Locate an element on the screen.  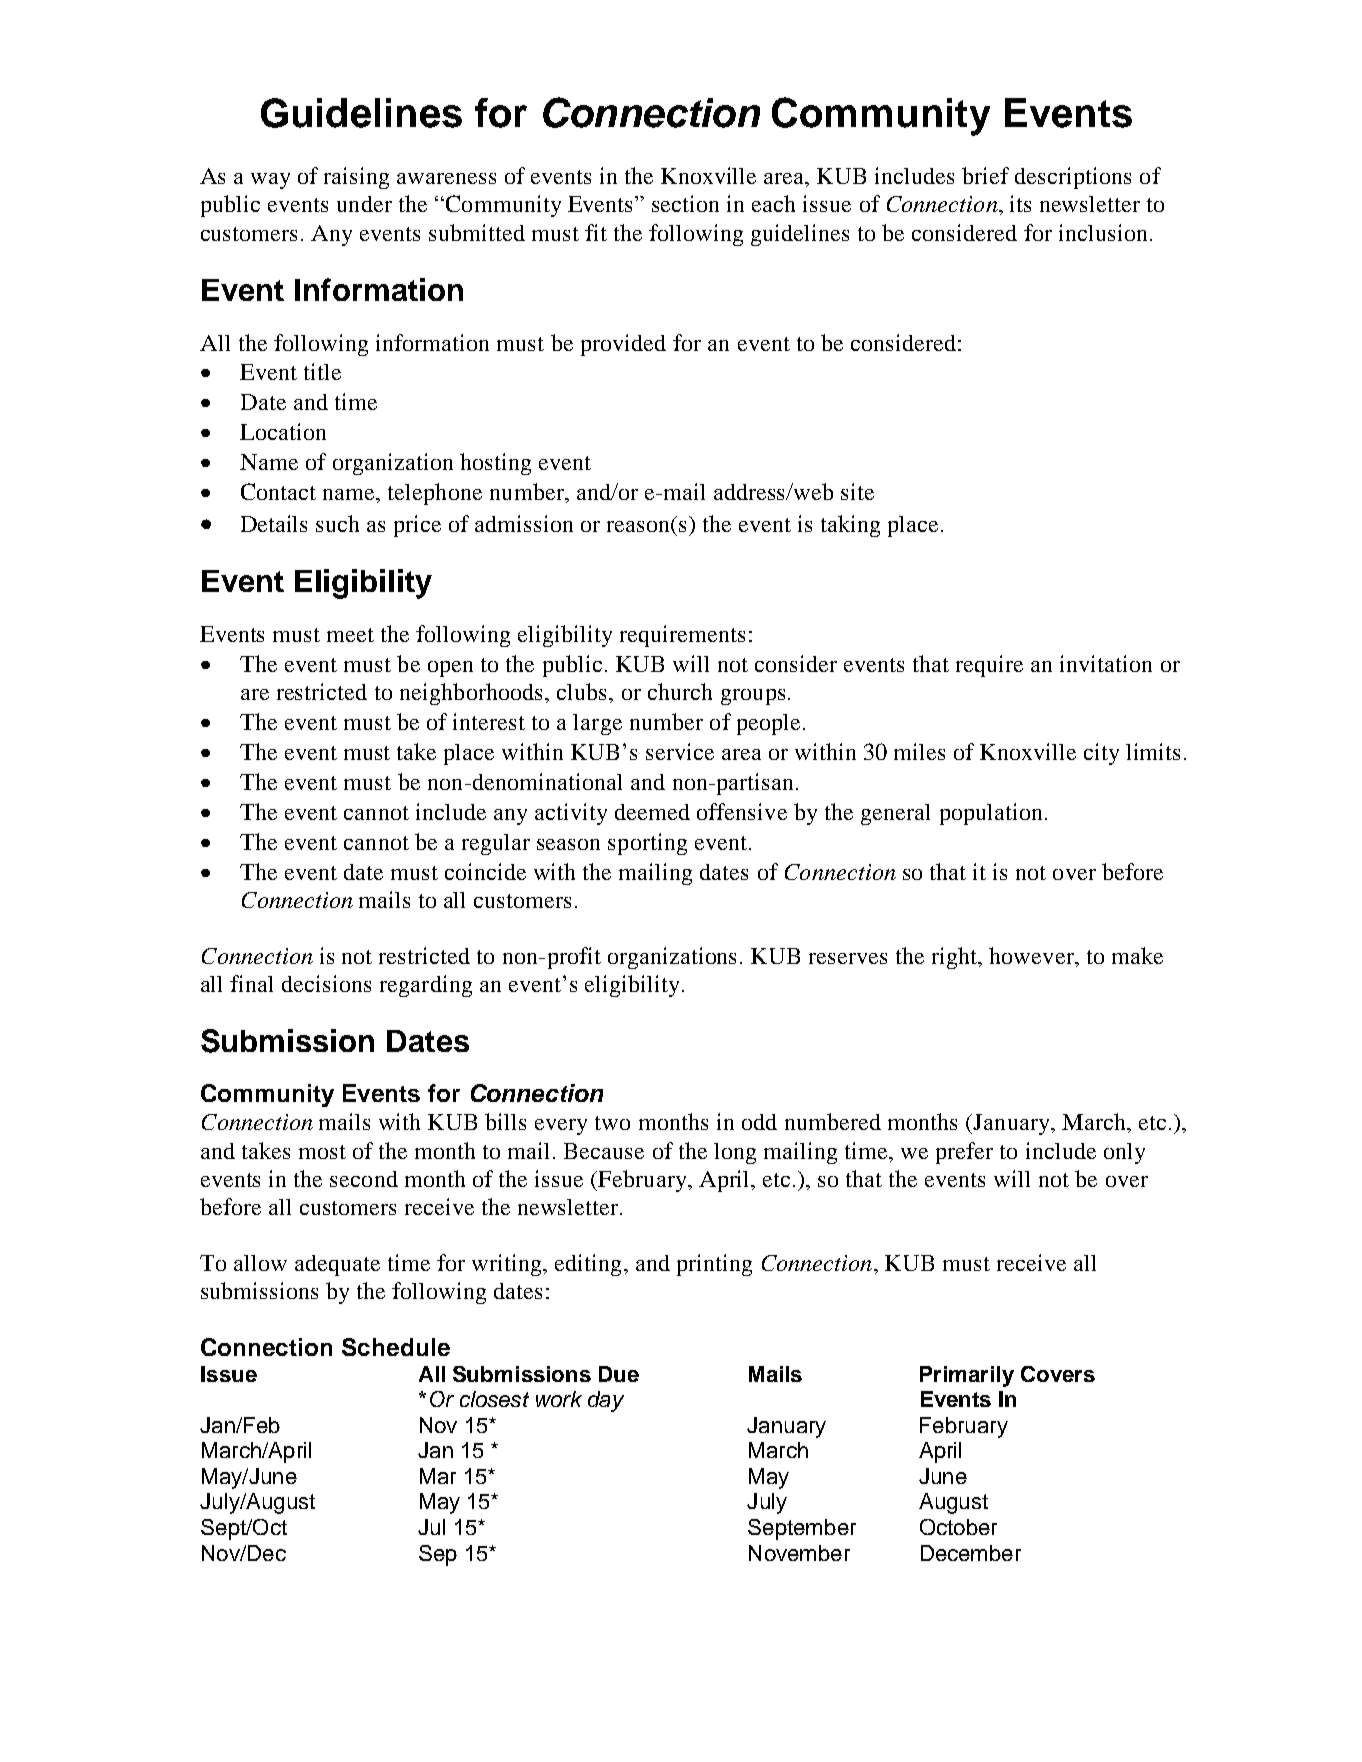
under is located at coordinates (364, 204).
